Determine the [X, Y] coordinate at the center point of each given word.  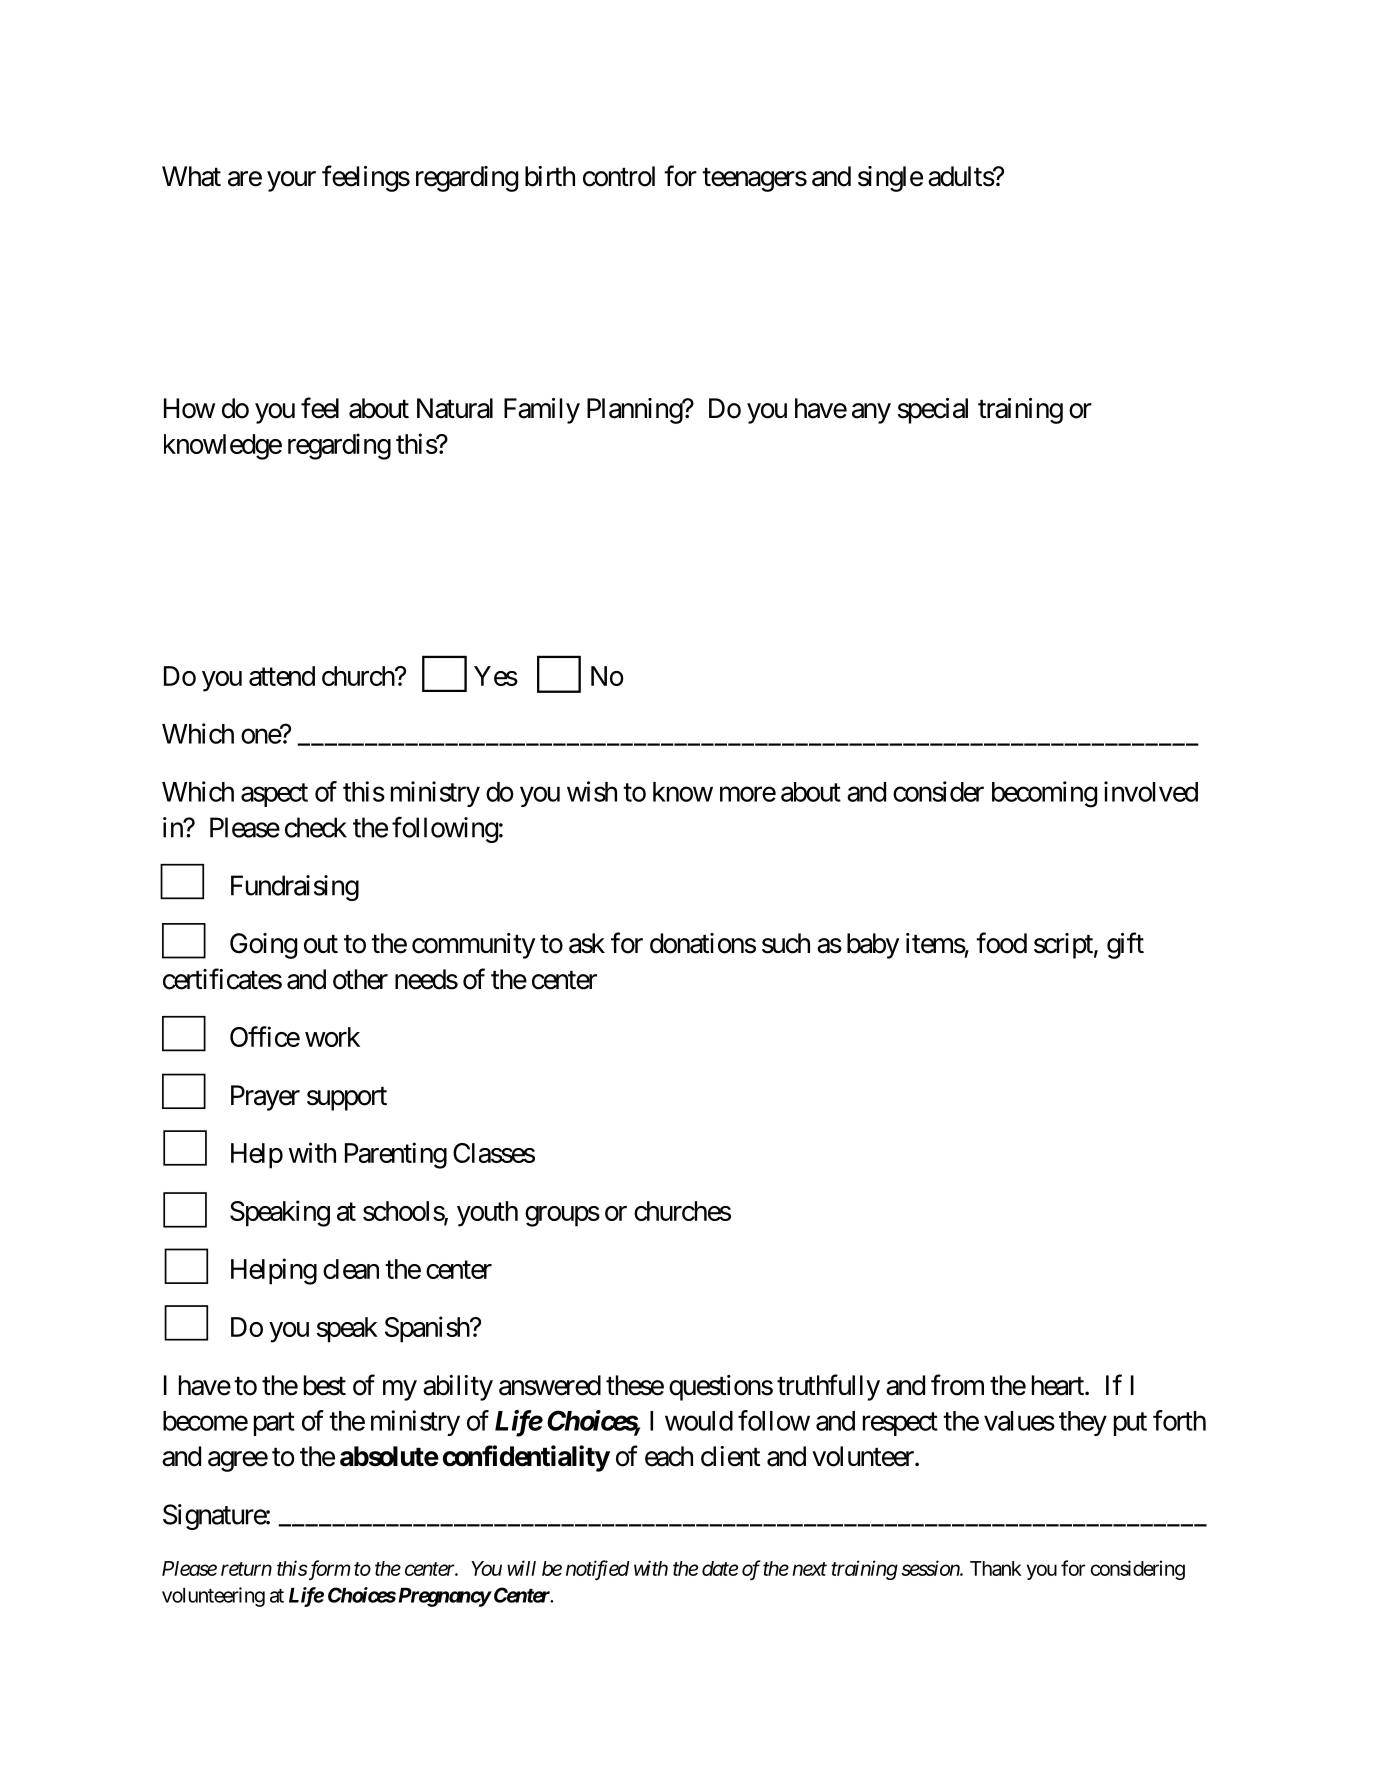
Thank [995, 1568]
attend [282, 676]
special [933, 411]
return [246, 1569]
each [669, 1456]
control [619, 176]
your [291, 181]
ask [587, 943]
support [347, 1099]
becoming [1044, 794]
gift [1125, 945]
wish [592, 791]
